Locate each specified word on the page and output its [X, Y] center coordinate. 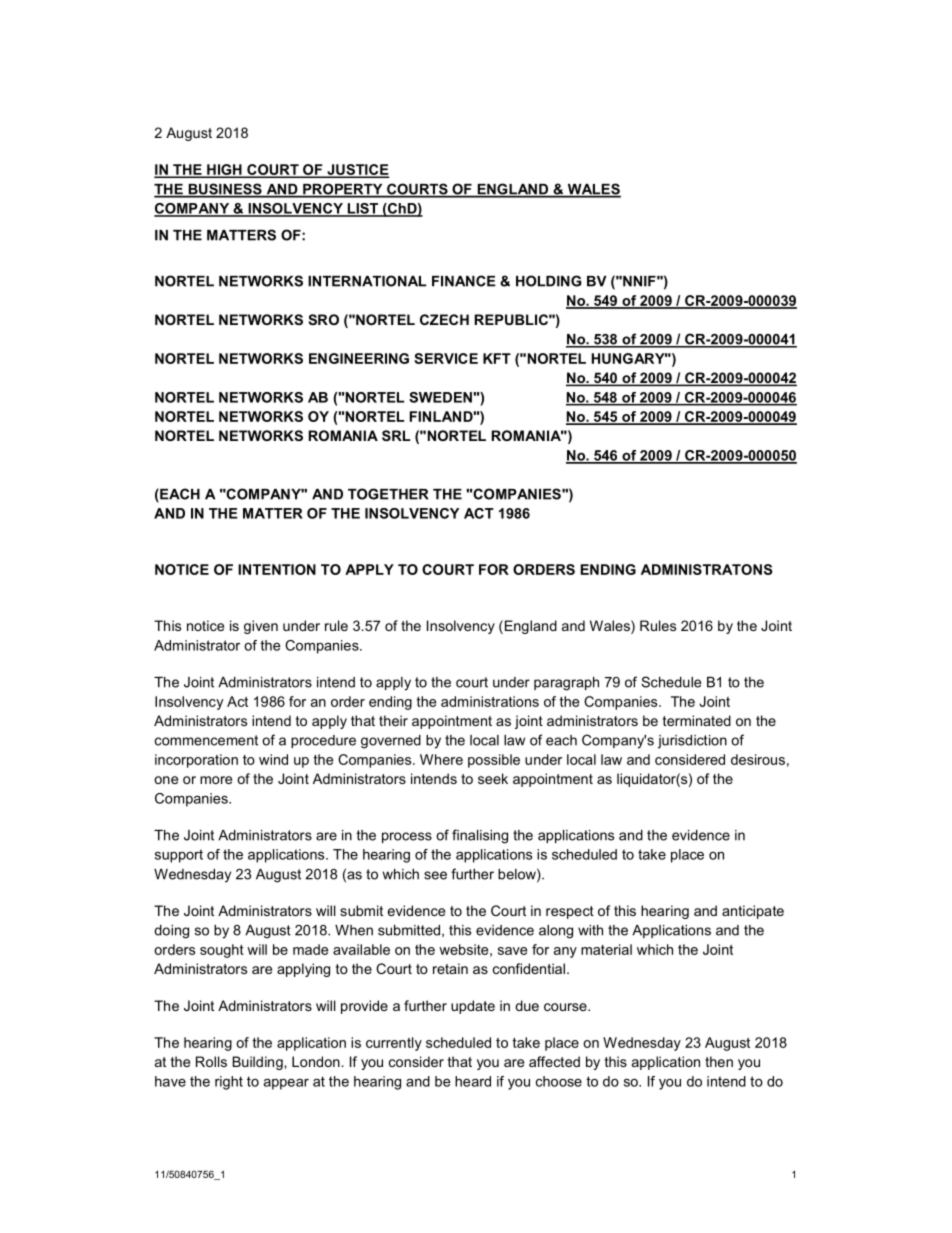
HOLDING [548, 281]
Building [259, 1063]
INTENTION [277, 569]
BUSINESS [225, 190]
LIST [362, 209]
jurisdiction [692, 742]
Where [441, 759]
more [216, 780]
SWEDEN [441, 397]
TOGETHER [388, 494]
